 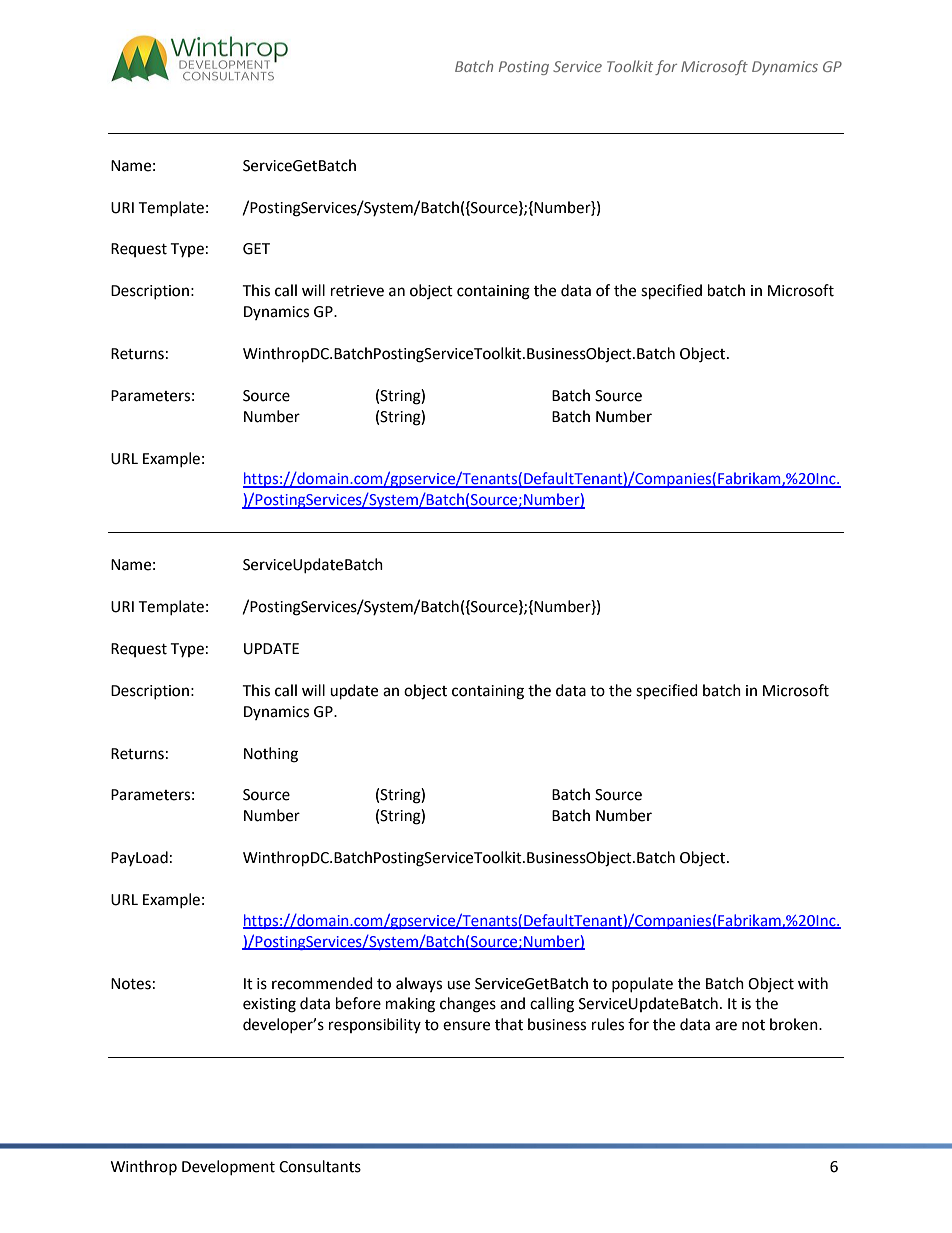 What do you see at coordinates (726, 1026) in the page?
I see `are` at bounding box center [726, 1026].
